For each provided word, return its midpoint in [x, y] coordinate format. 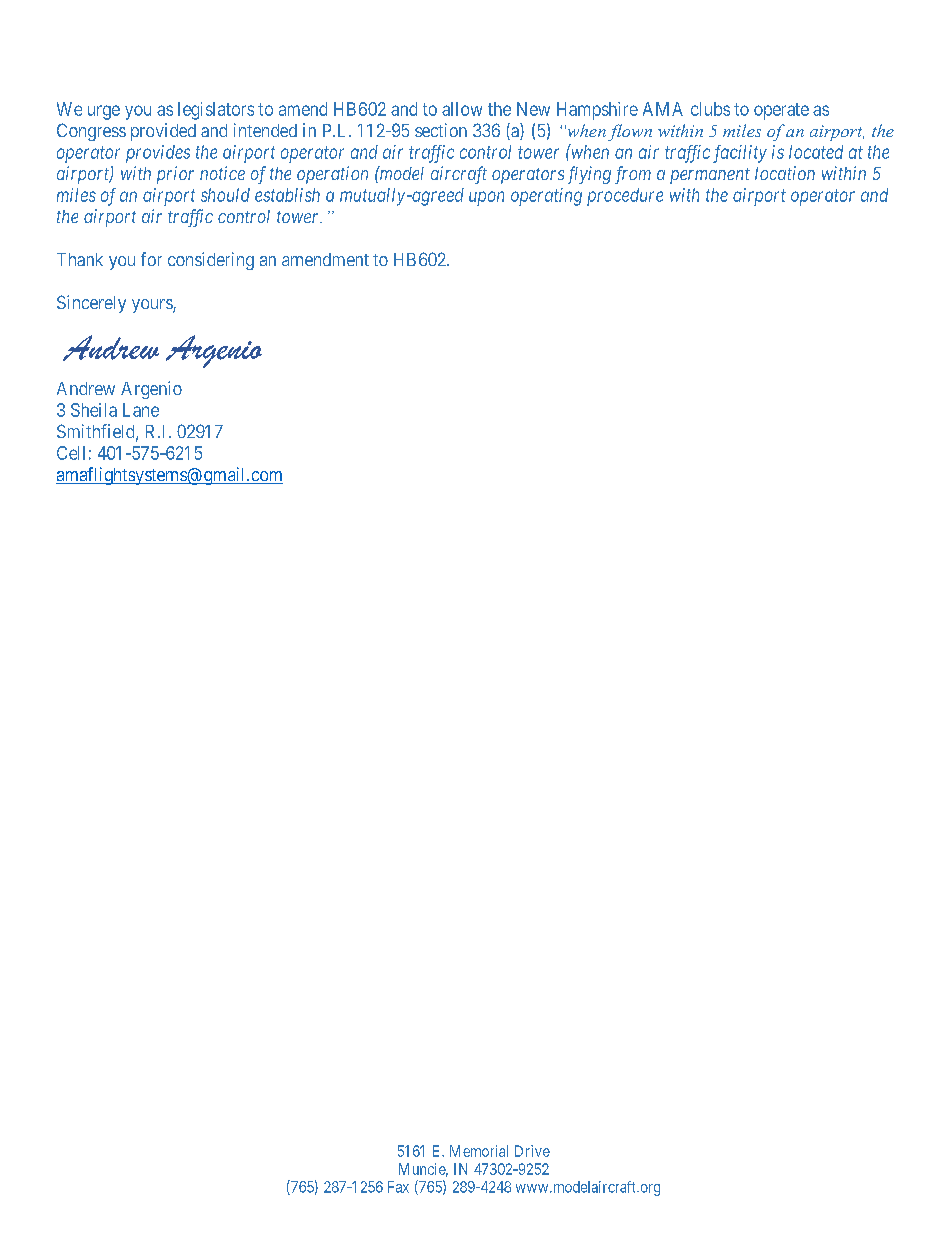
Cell [71, 453]
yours [153, 306]
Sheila [94, 410]
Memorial [479, 1151]
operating [546, 197]
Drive [532, 1151]
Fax [398, 1187]
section [441, 130]
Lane [141, 410]
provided [163, 132]
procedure [625, 197]
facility [740, 154]
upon [486, 198]
